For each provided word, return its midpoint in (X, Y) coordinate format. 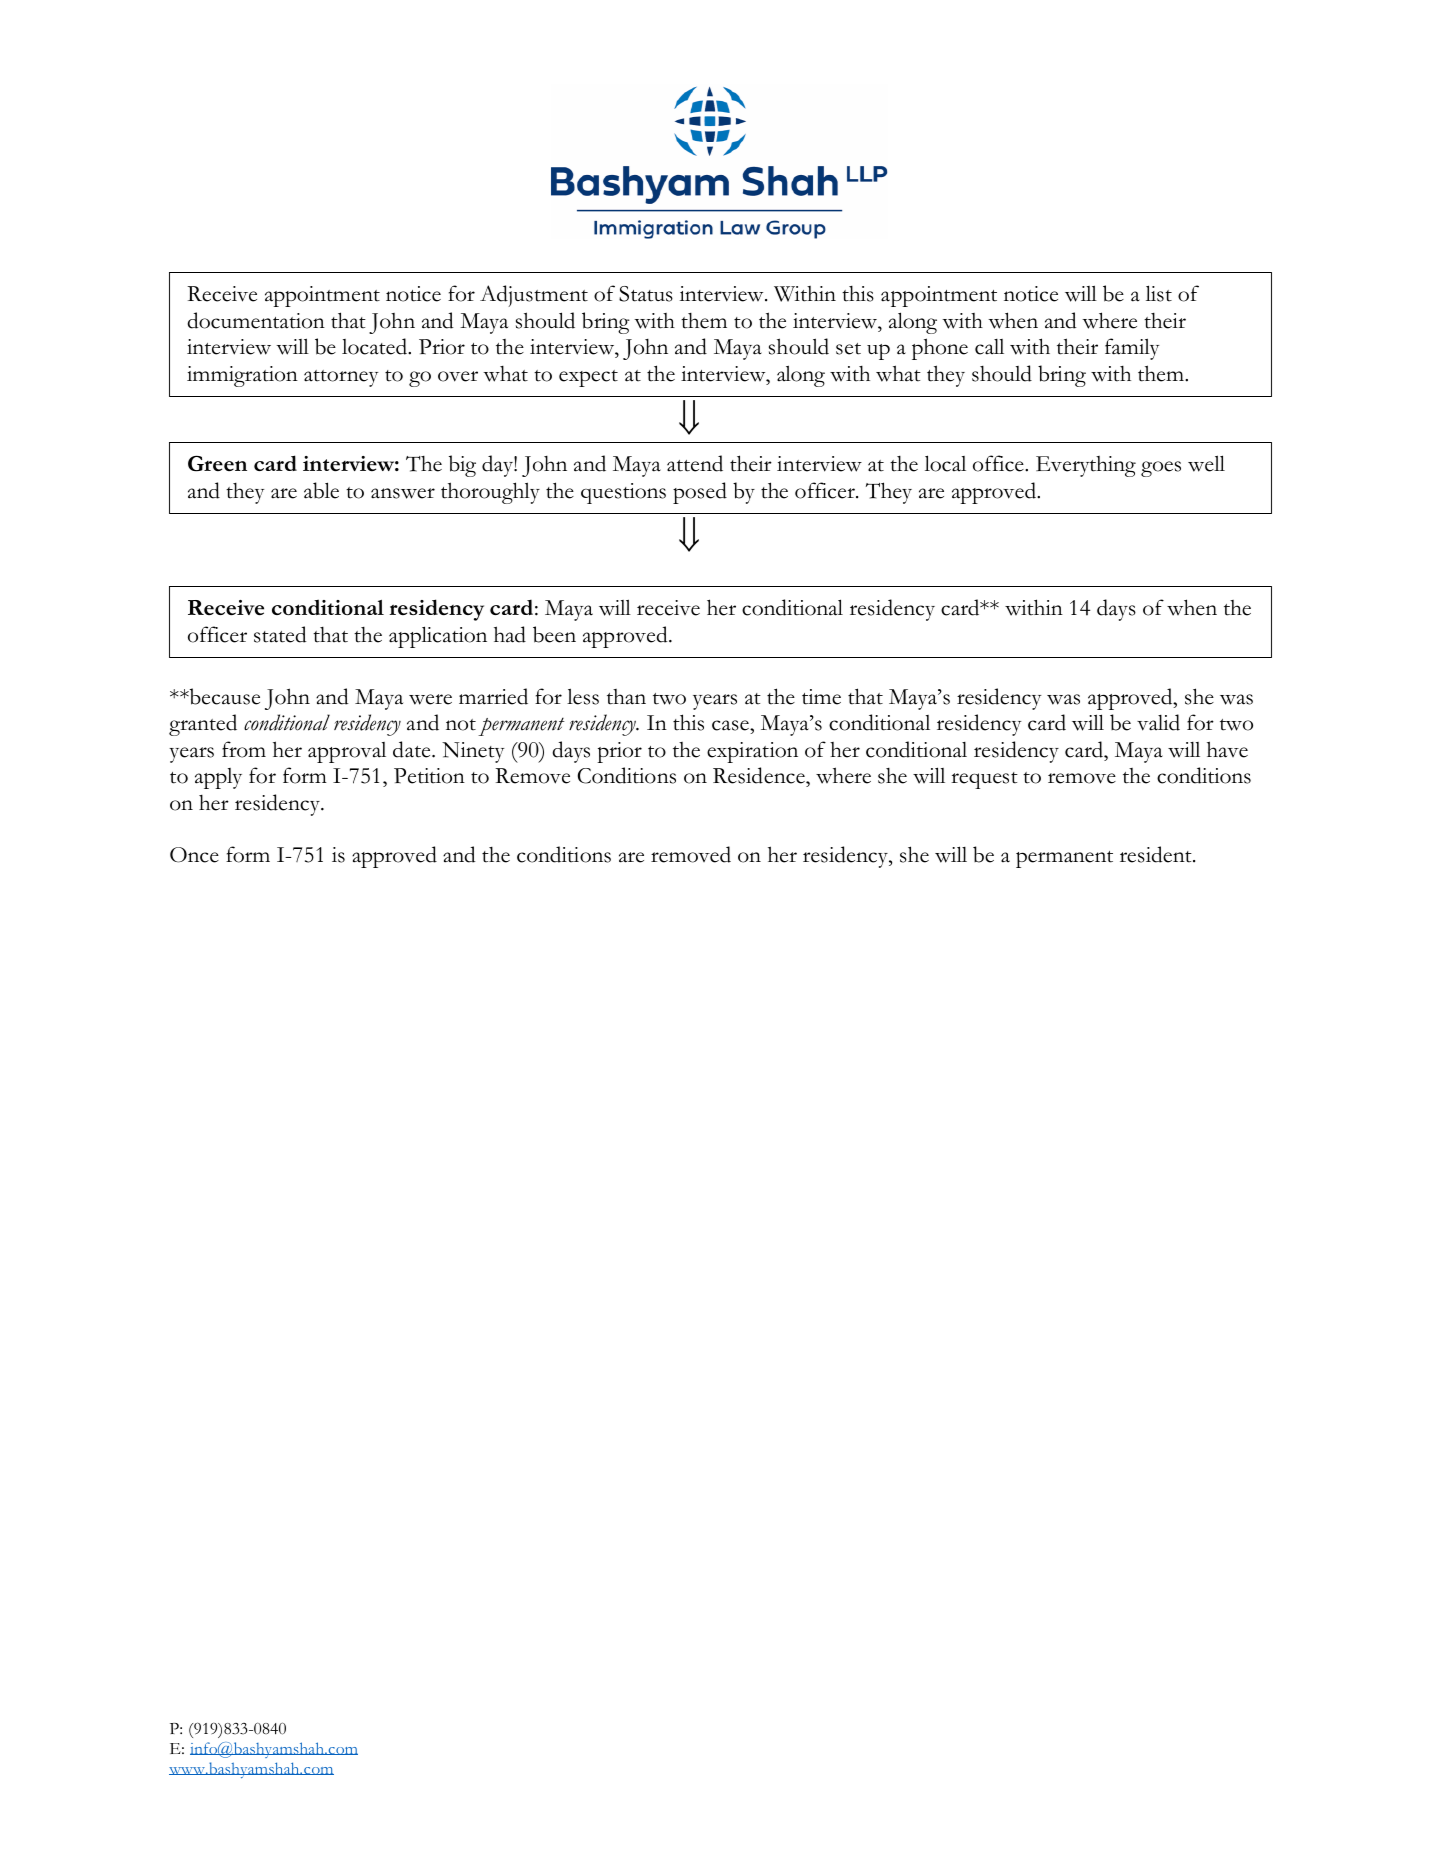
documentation (256, 320)
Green (217, 463)
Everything (1086, 466)
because (223, 696)
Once (194, 855)
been (554, 634)
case (731, 725)
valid (1158, 722)
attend (695, 463)
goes (1161, 469)
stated (280, 634)
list (1159, 293)
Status (646, 294)
